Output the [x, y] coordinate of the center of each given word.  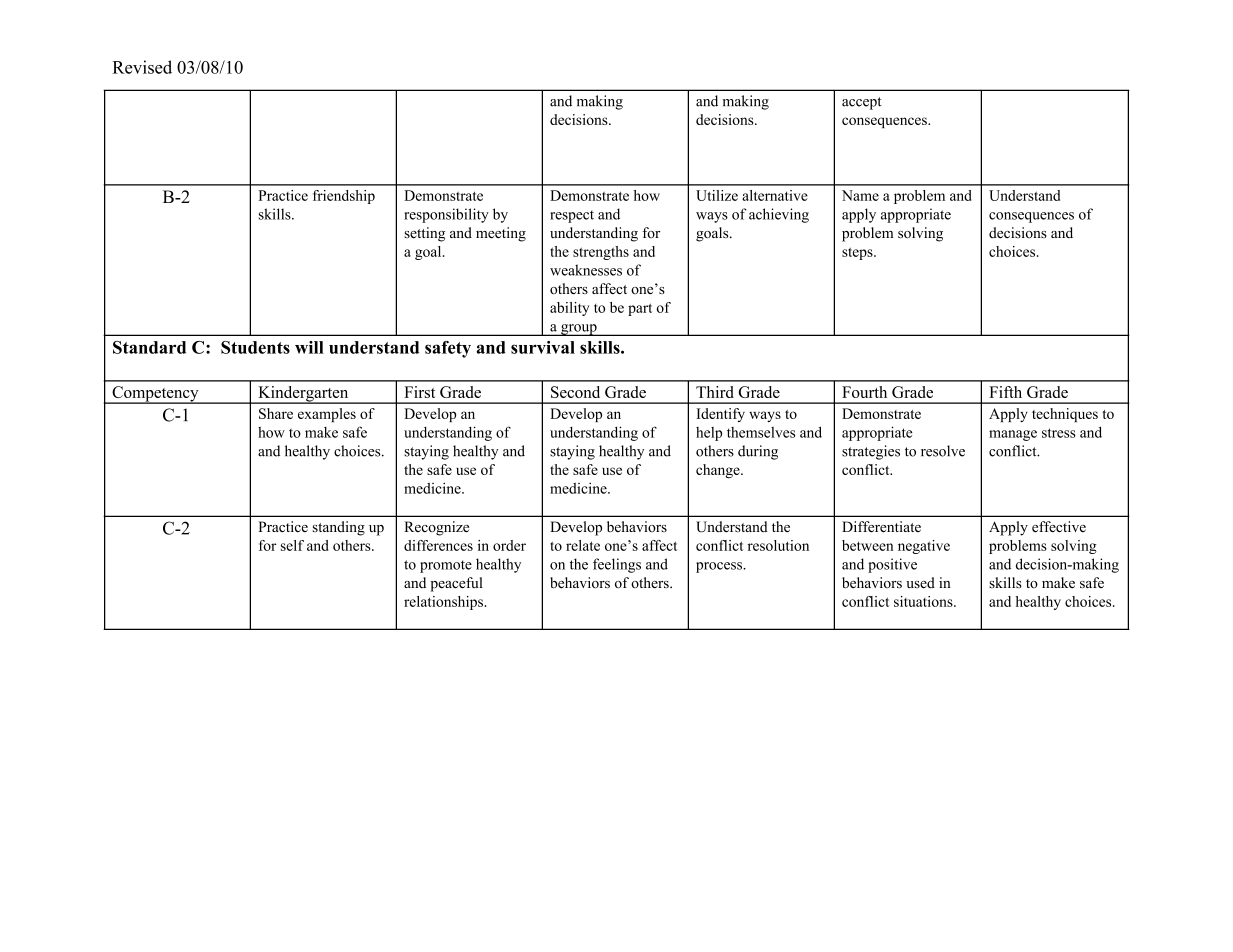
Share [276, 413]
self [292, 545]
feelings [617, 565]
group [579, 330]
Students [255, 347]
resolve [943, 451]
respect [572, 216]
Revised [142, 67]
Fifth [1005, 392]
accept [862, 103]
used [920, 583]
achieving [779, 215]
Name [860, 195]
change [719, 471]
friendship [344, 197]
